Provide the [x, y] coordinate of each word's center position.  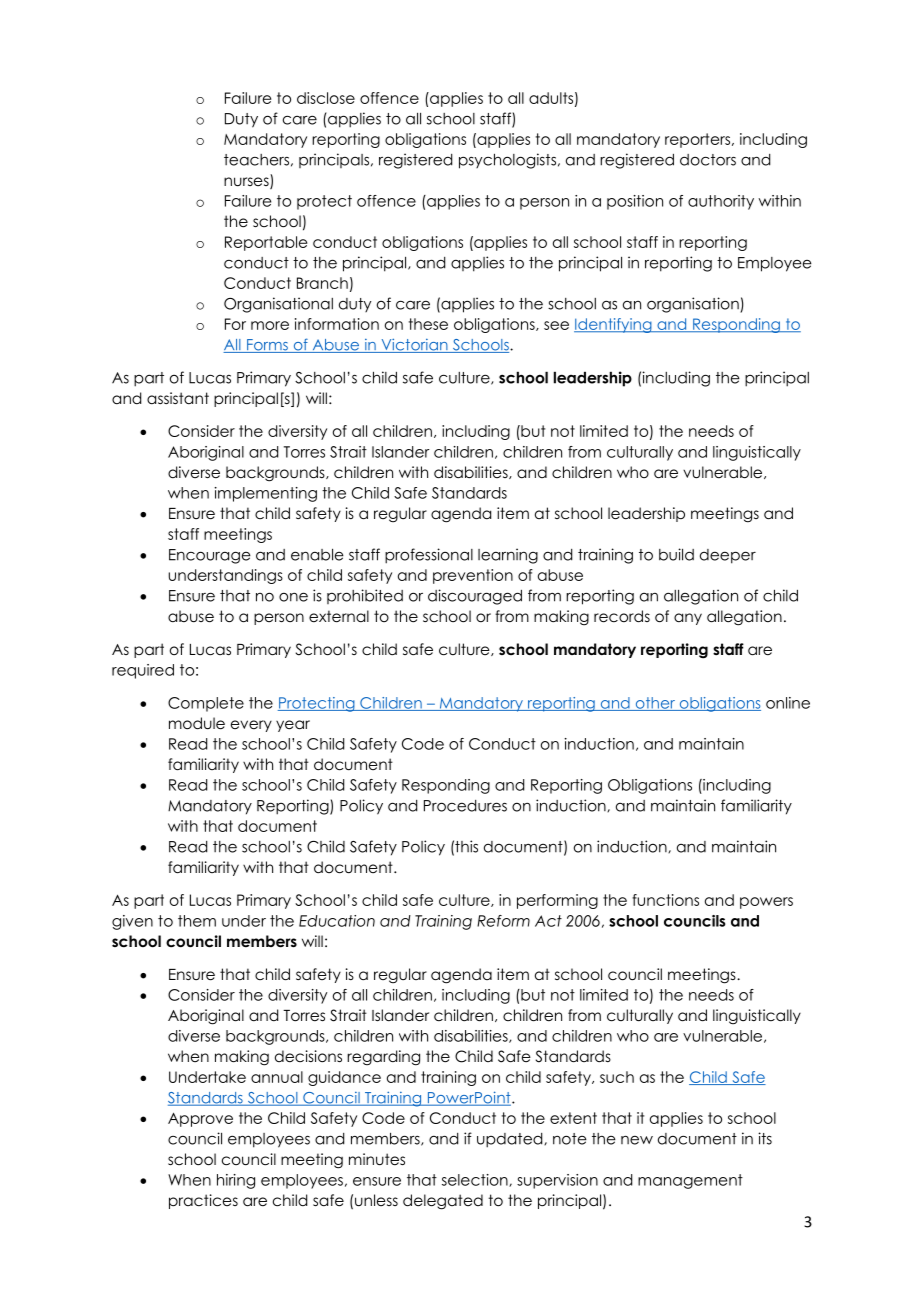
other [655, 704]
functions [665, 900]
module [197, 723]
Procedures [465, 806]
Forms [267, 346]
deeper [728, 556]
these [428, 324]
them [197, 921]
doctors [708, 160]
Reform [503, 921]
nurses [247, 183]
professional [429, 556]
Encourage [210, 556]
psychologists [507, 161]
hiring [236, 1181]
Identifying [614, 325]
